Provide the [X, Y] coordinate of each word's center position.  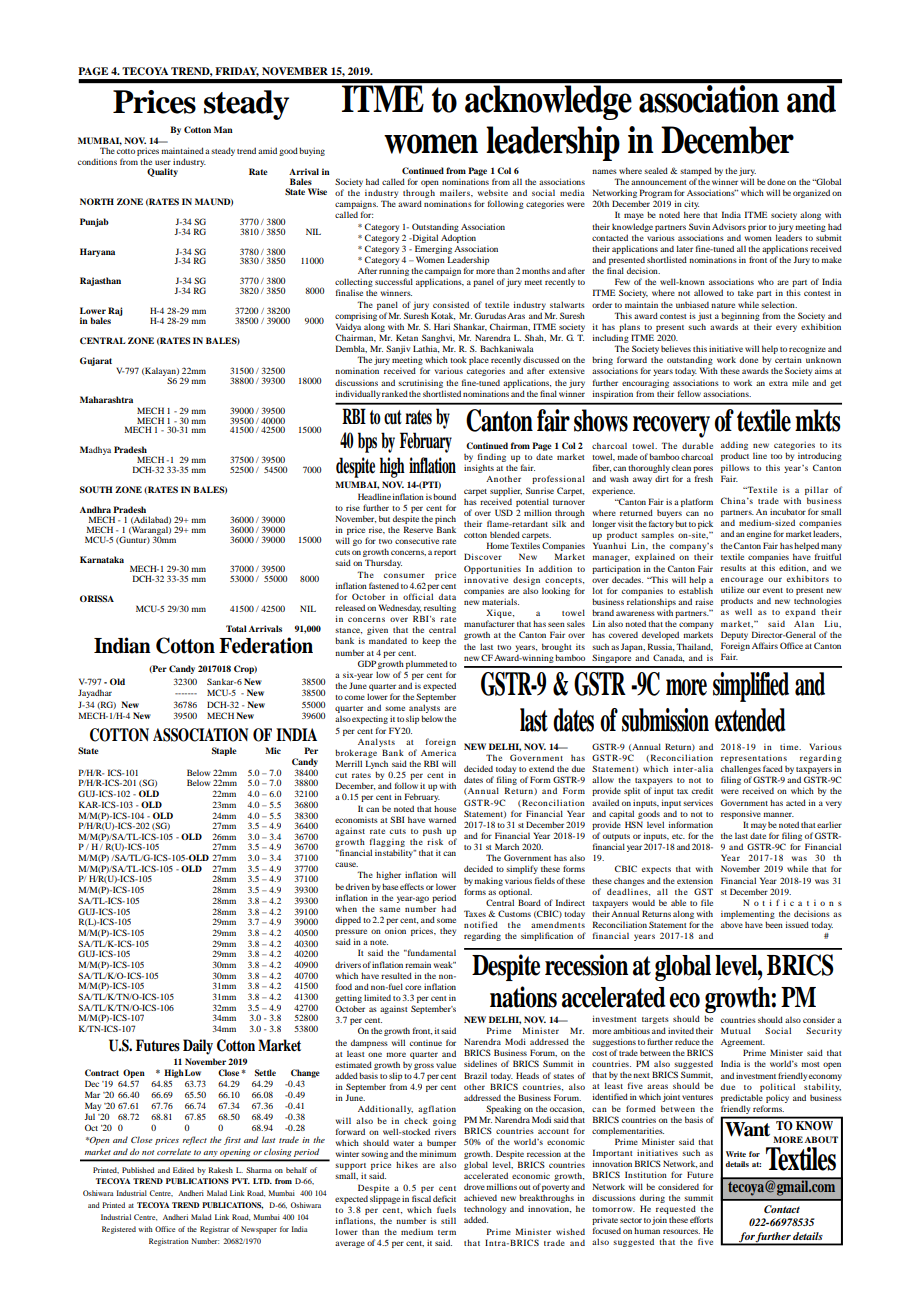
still [448, 1221]
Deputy [734, 635]
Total [236, 628]
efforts [701, 1219]
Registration [169, 1242]
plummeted [427, 664]
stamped [696, 171]
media [572, 192]
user [163, 162]
